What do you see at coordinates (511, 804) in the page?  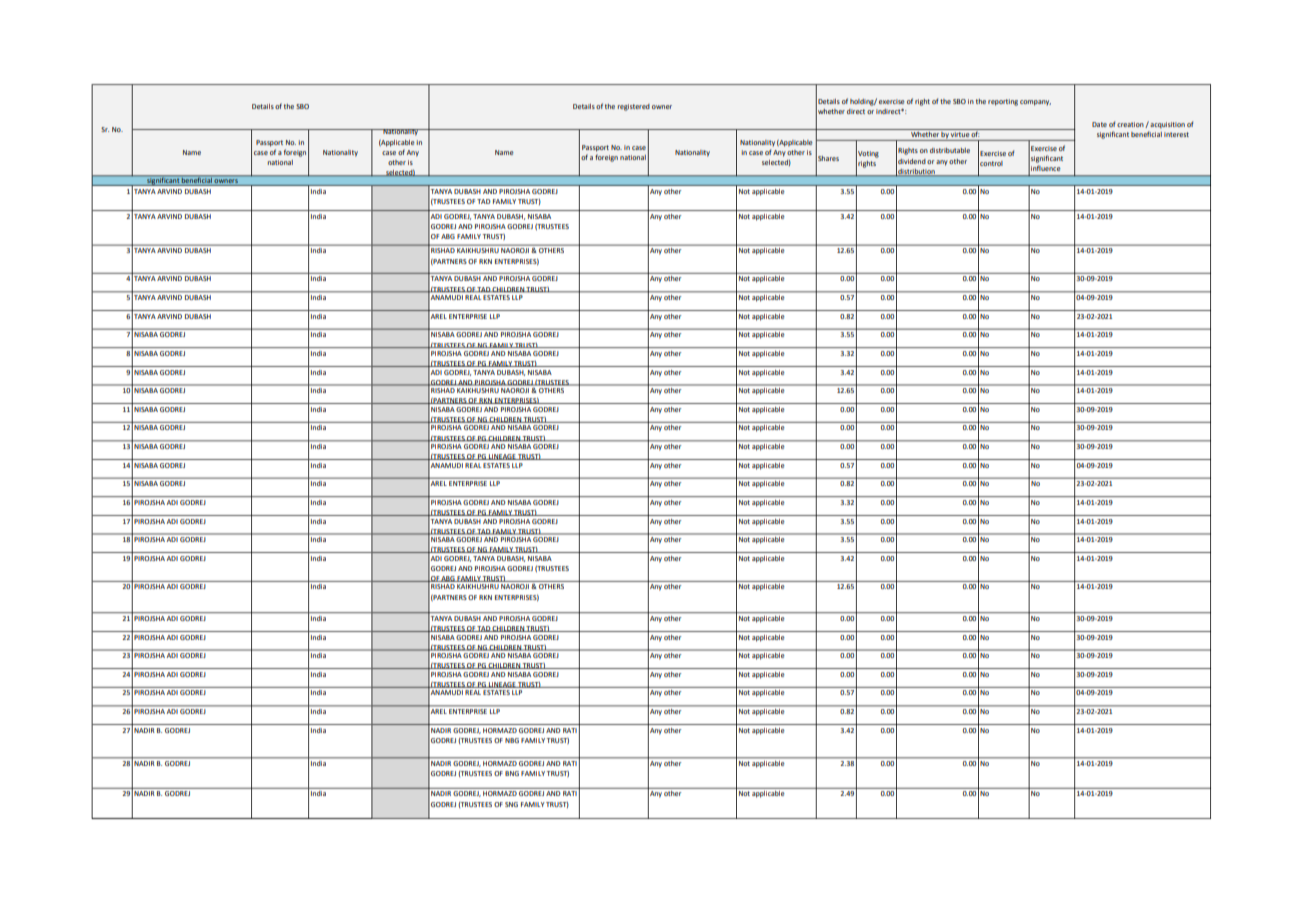 I see `SNG` at bounding box center [511, 804].
